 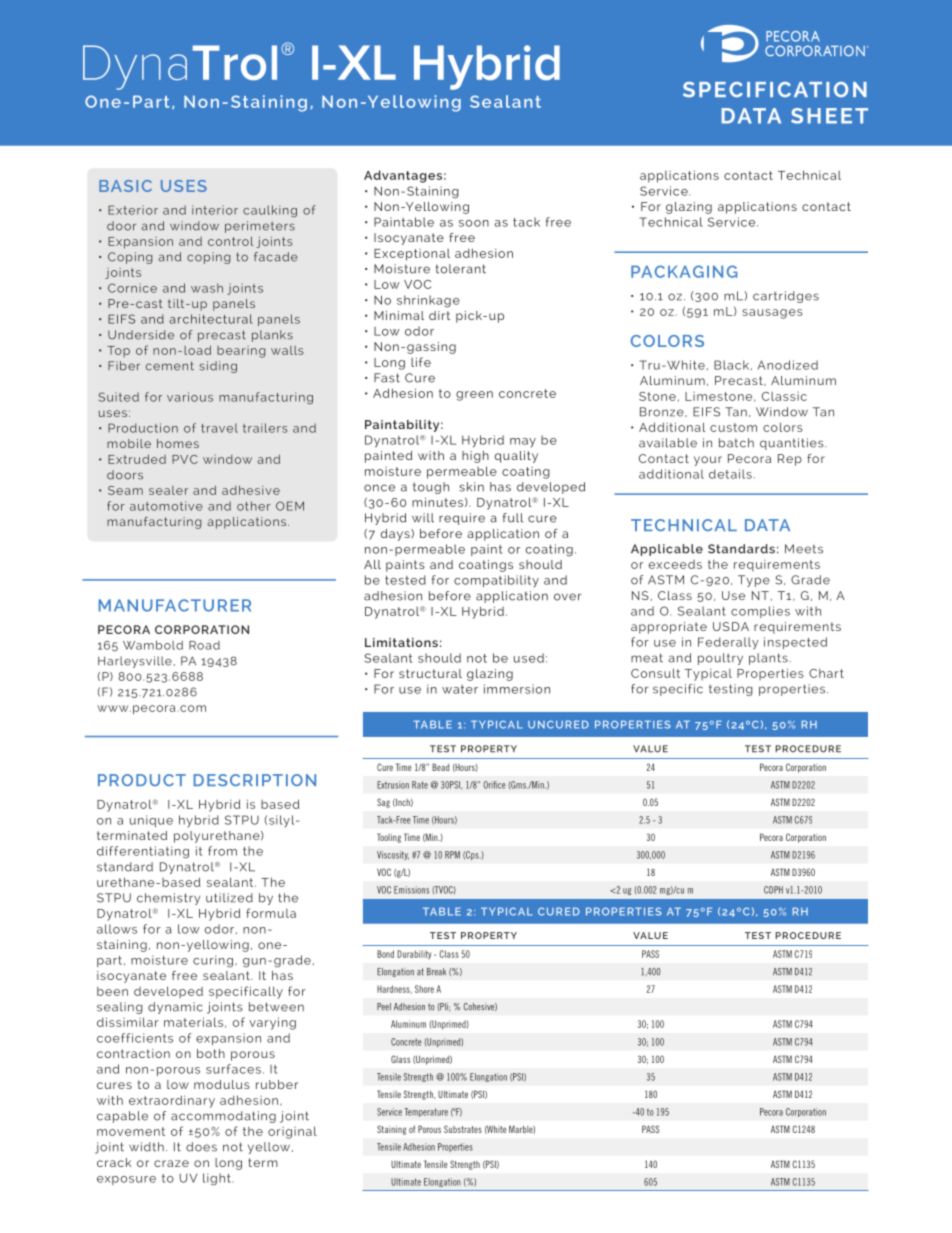 I want to click on automotive, so click(x=166, y=506).
